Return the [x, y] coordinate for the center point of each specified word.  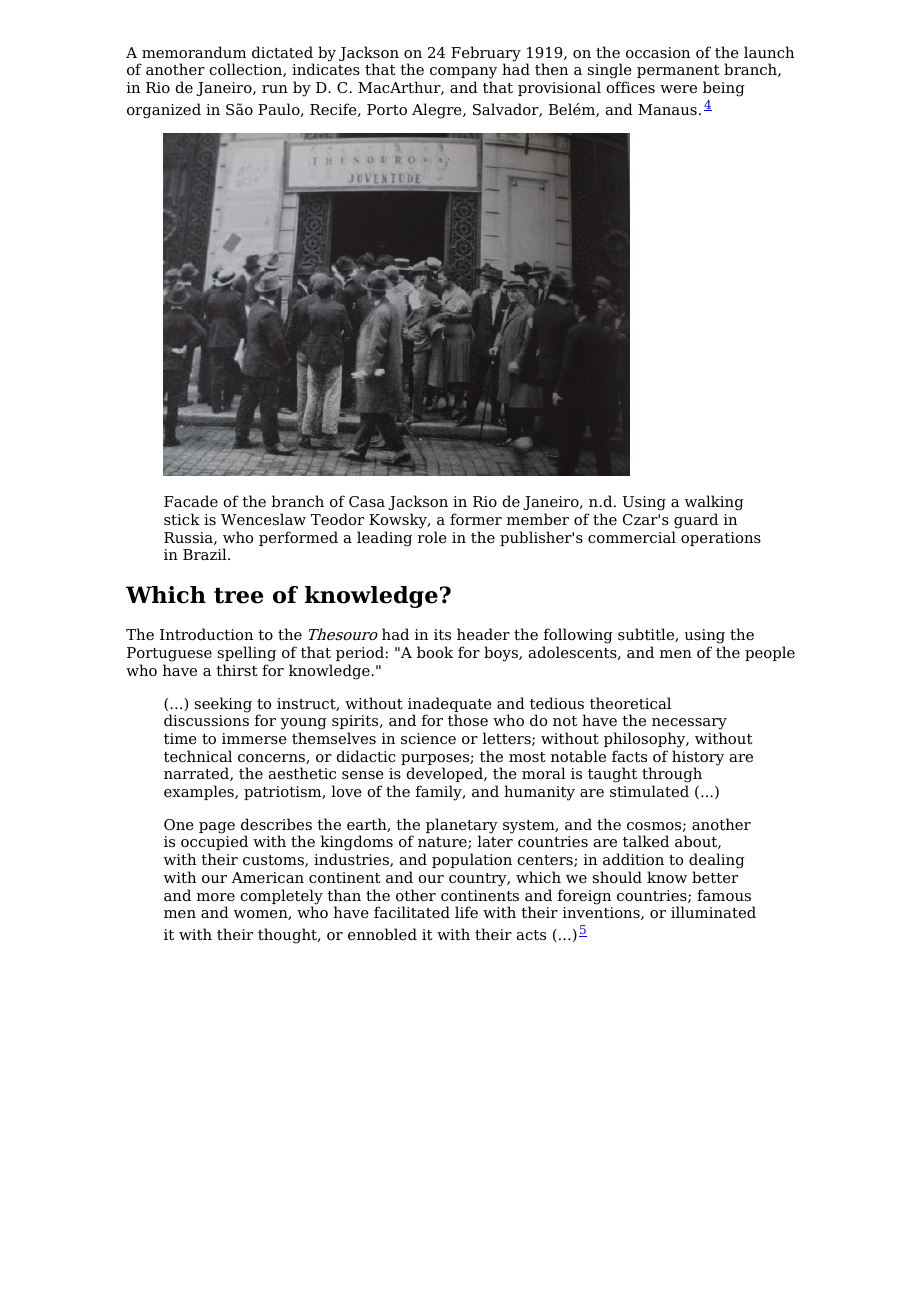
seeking [223, 705]
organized [164, 111]
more [216, 897]
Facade [191, 501]
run [275, 89]
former [476, 519]
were [678, 89]
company [463, 74]
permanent [678, 73]
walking [714, 503]
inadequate [450, 706]
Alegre [438, 111]
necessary [689, 725]
